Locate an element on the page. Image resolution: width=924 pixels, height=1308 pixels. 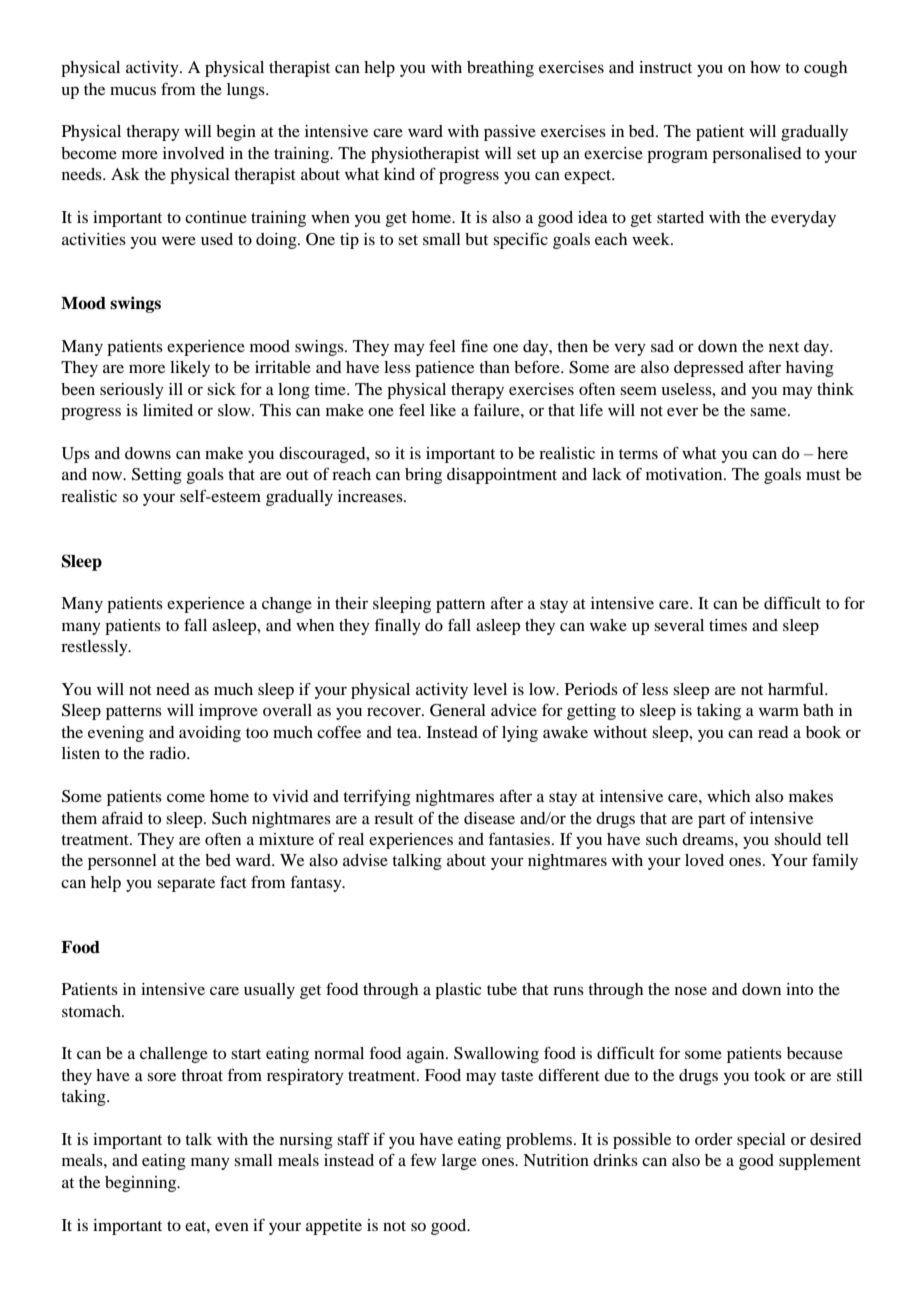
seriously is located at coordinates (132, 391).
